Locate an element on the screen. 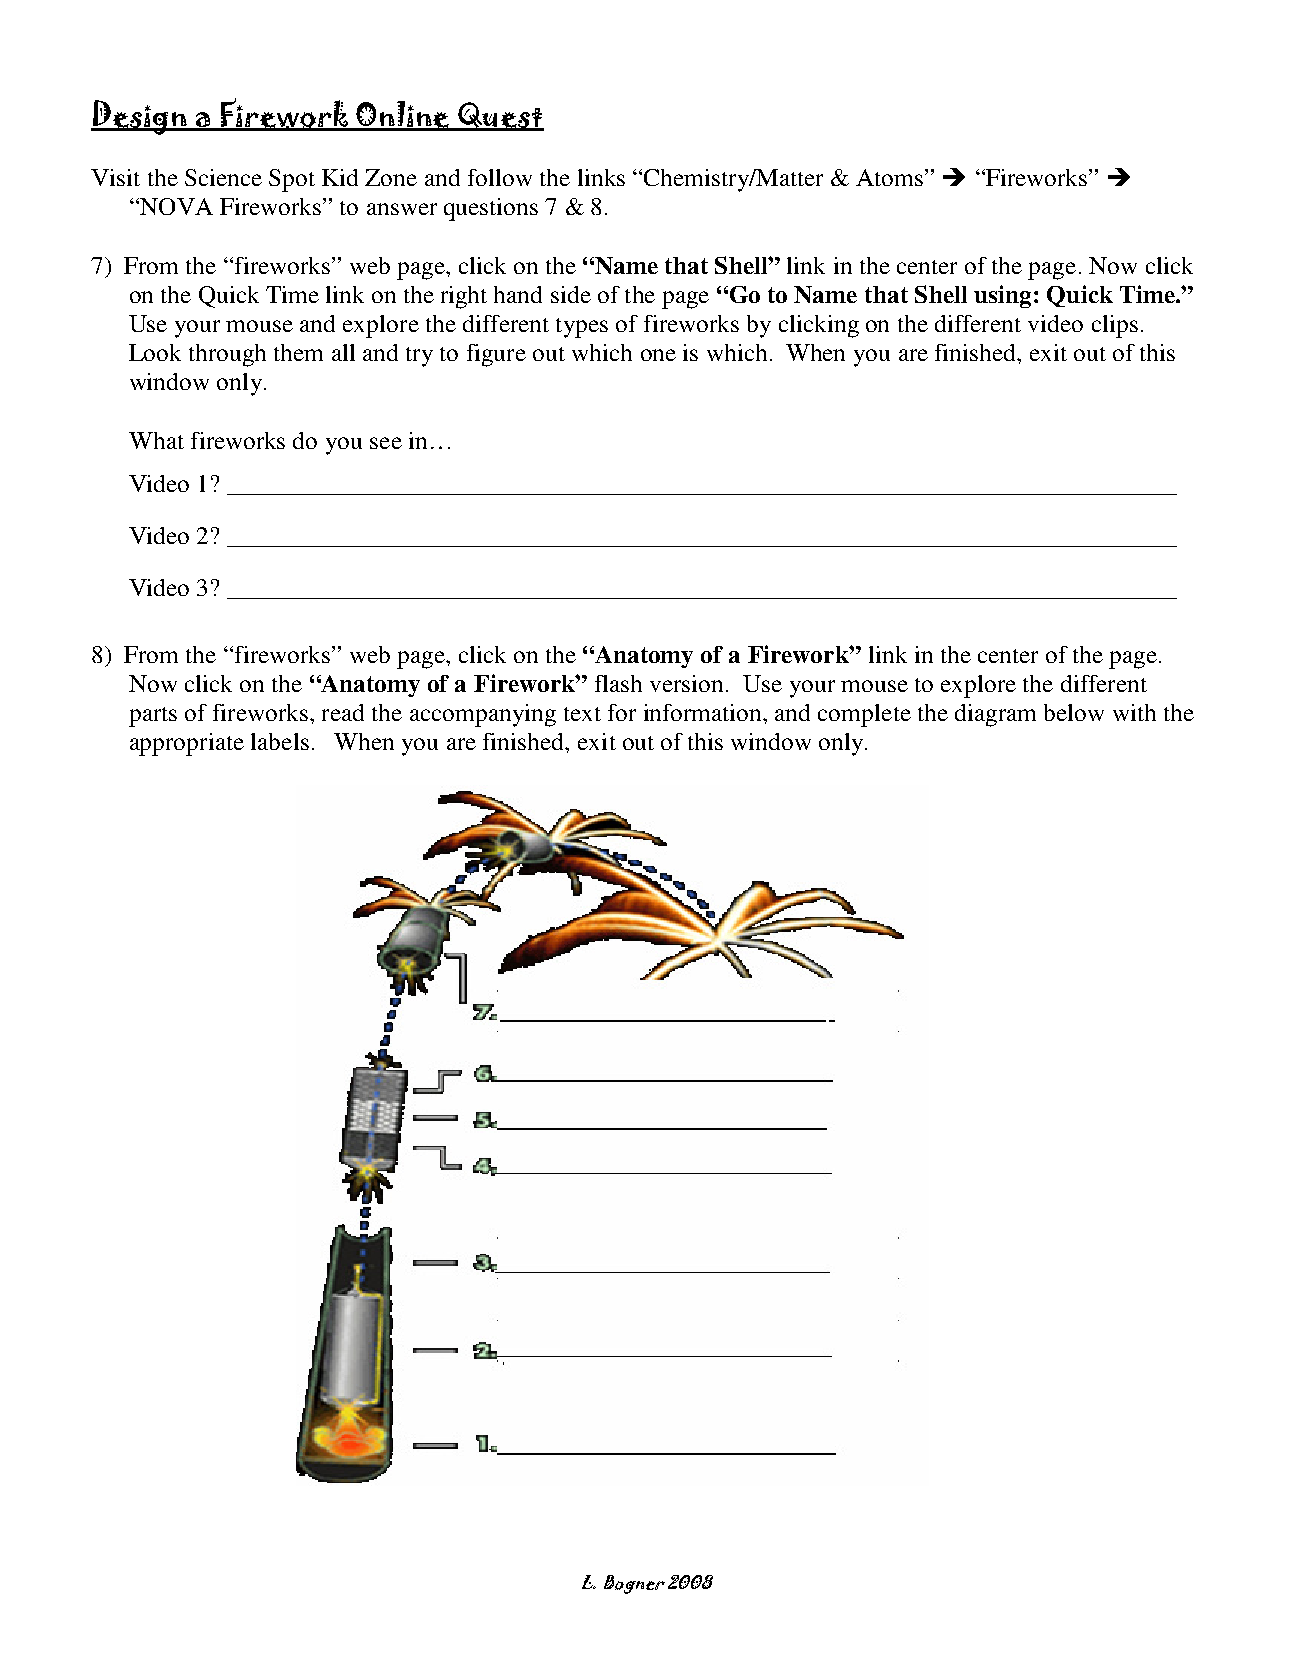 The height and width of the screenshot is (1671, 1291). see is located at coordinates (386, 443).
